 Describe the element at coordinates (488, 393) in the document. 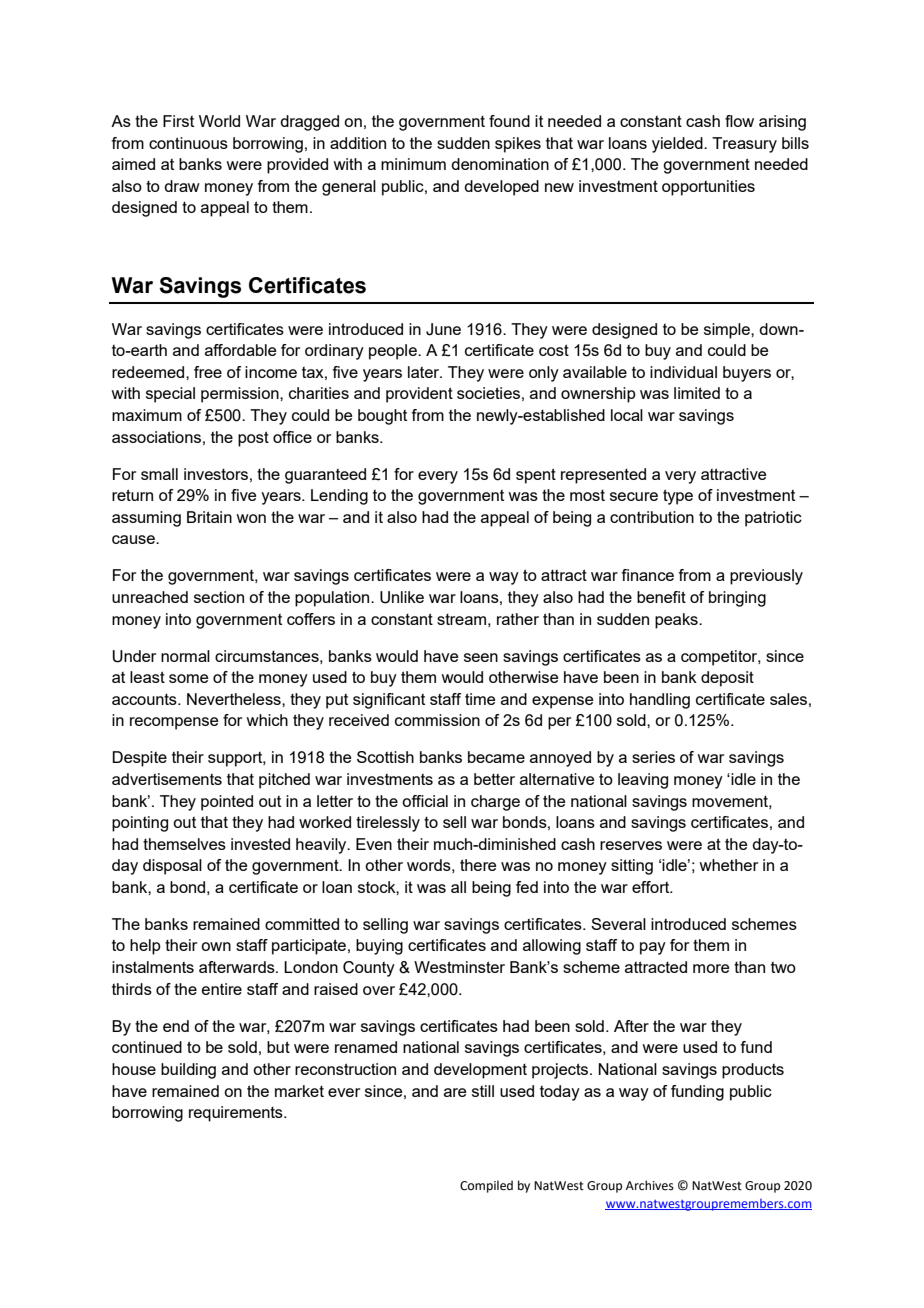

I see `societies` at that location.
